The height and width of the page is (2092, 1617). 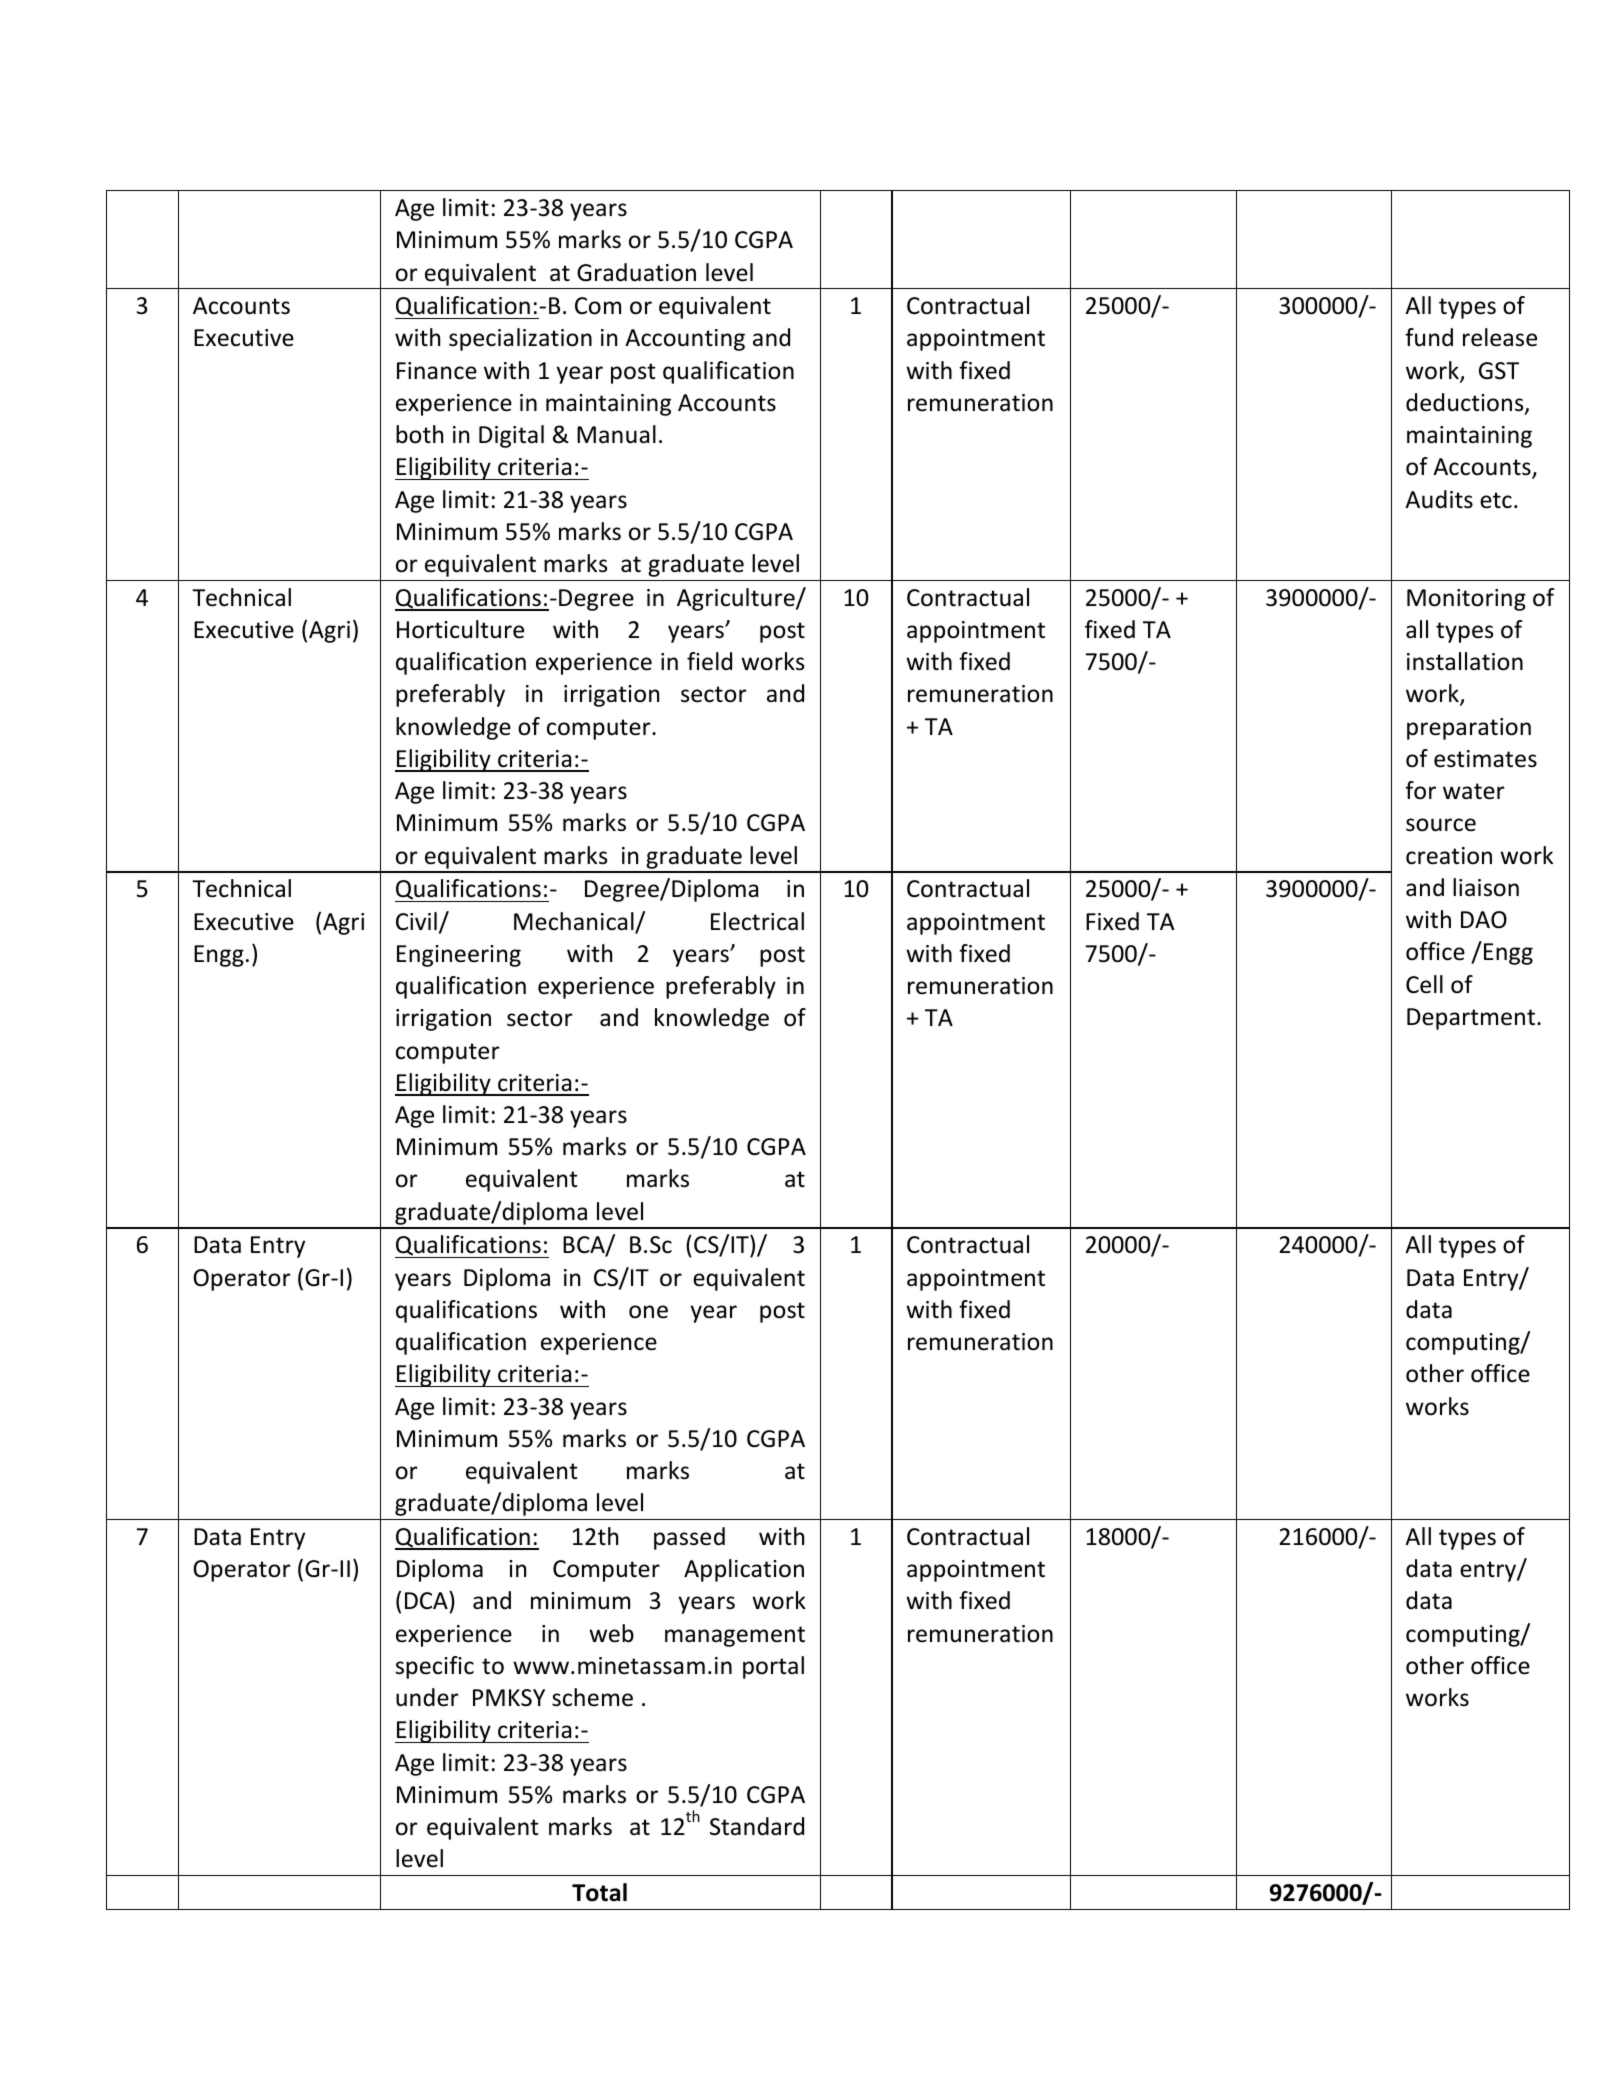 I want to click on portal, so click(x=773, y=1667).
